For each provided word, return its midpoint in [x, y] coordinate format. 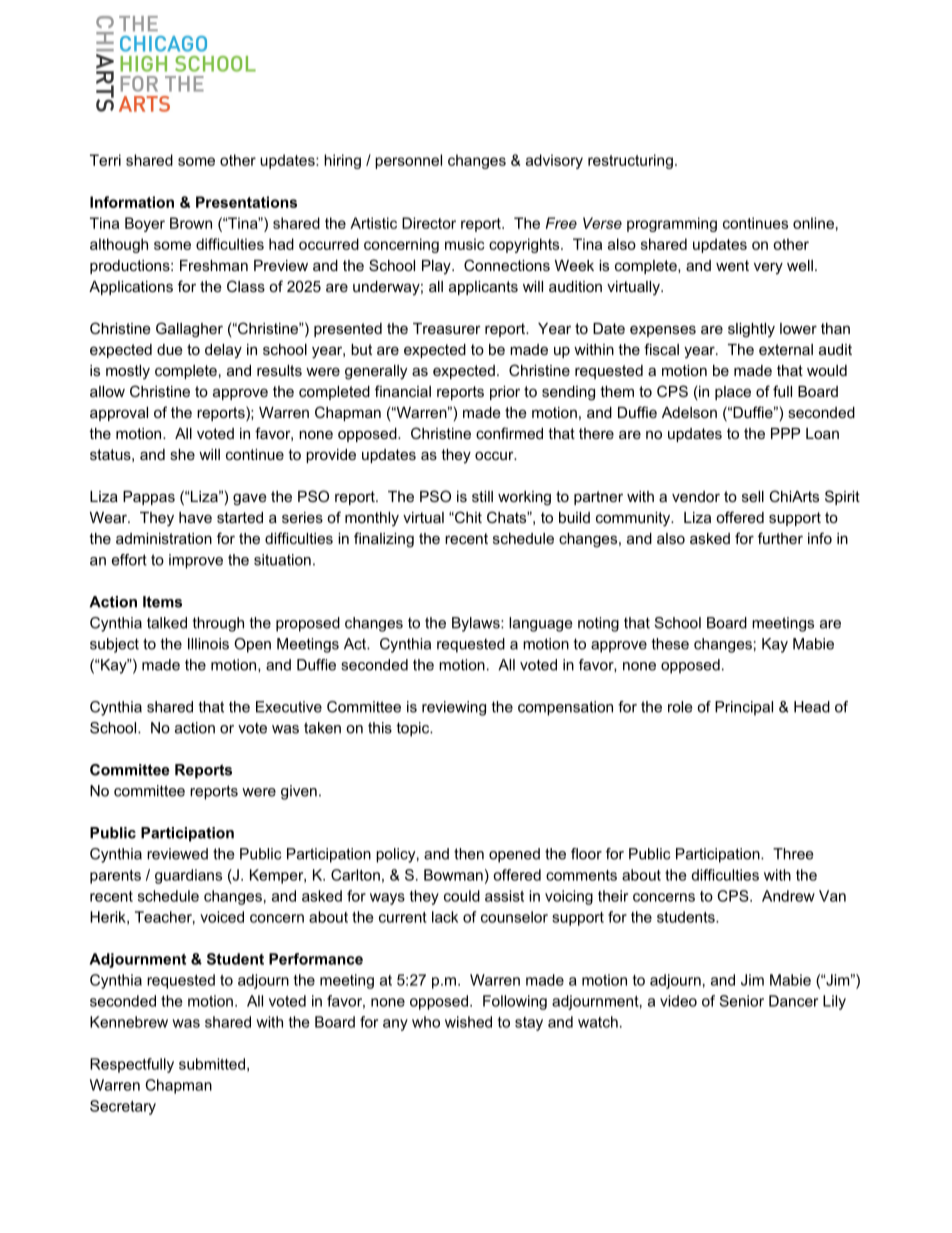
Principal [744, 708]
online [813, 223]
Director [429, 223]
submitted [212, 1064]
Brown [191, 223]
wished [468, 1022]
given [299, 792]
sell [753, 496]
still [482, 496]
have [195, 517]
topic [414, 729]
